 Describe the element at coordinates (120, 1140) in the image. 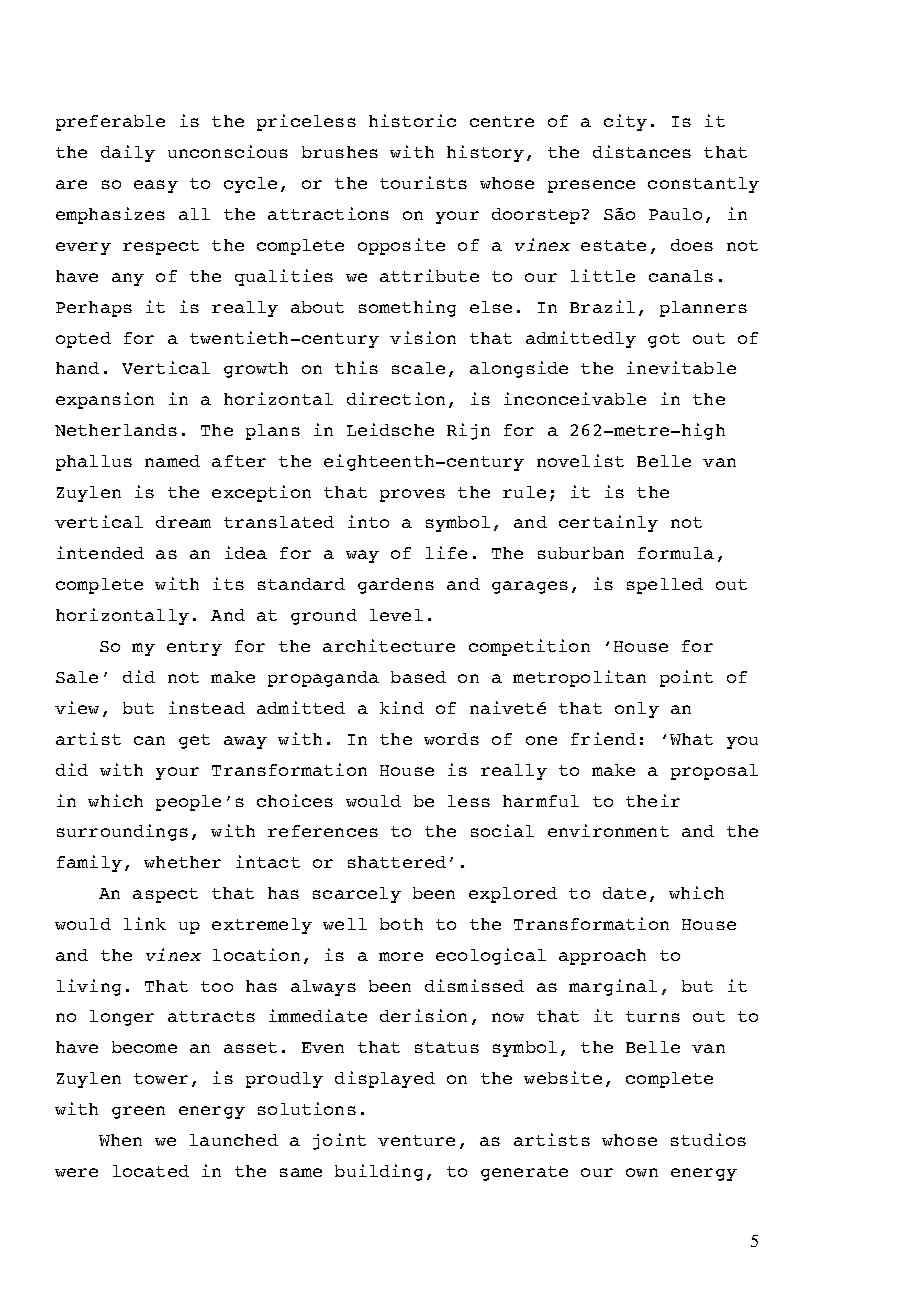

I see `When` at that location.
